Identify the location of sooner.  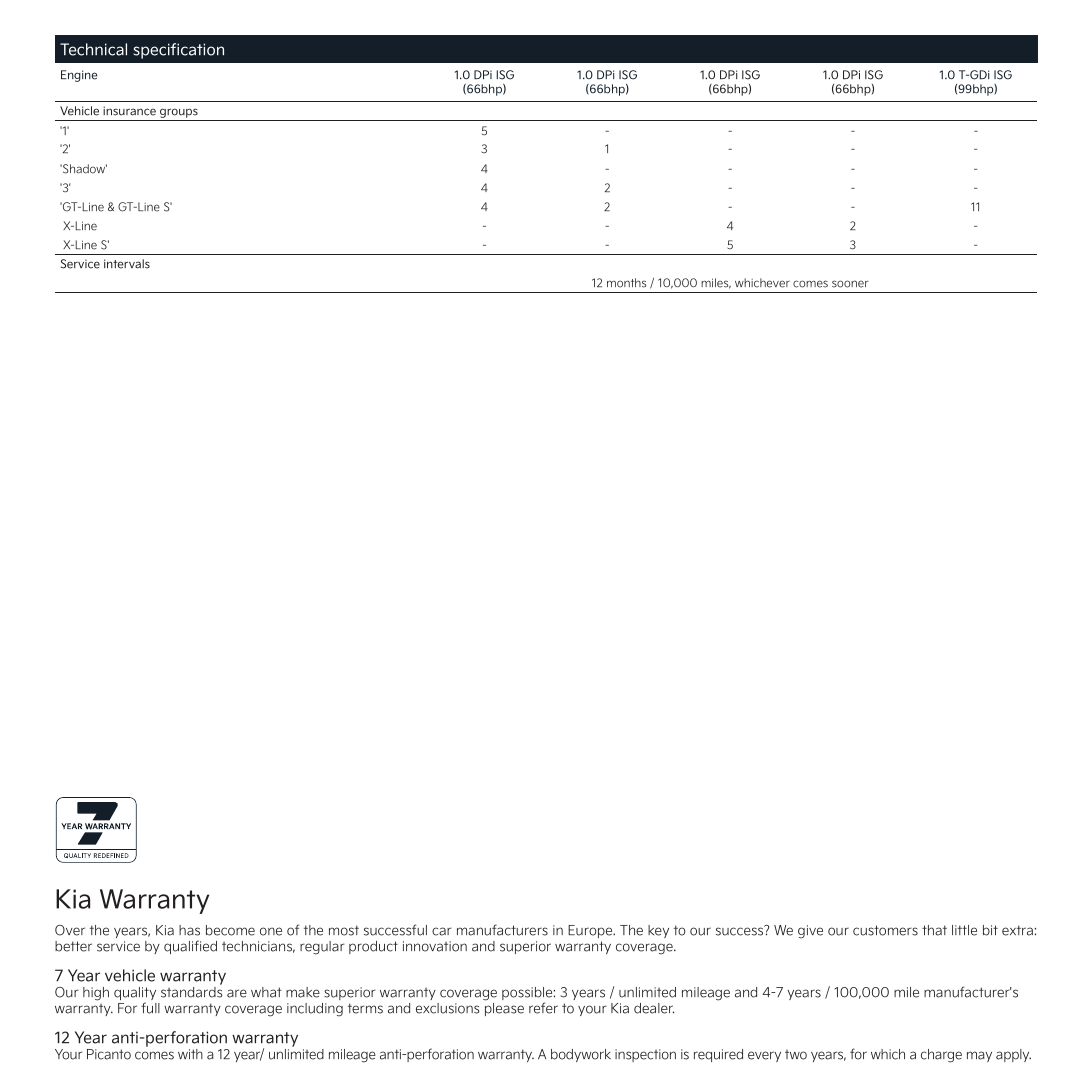
(850, 284).
